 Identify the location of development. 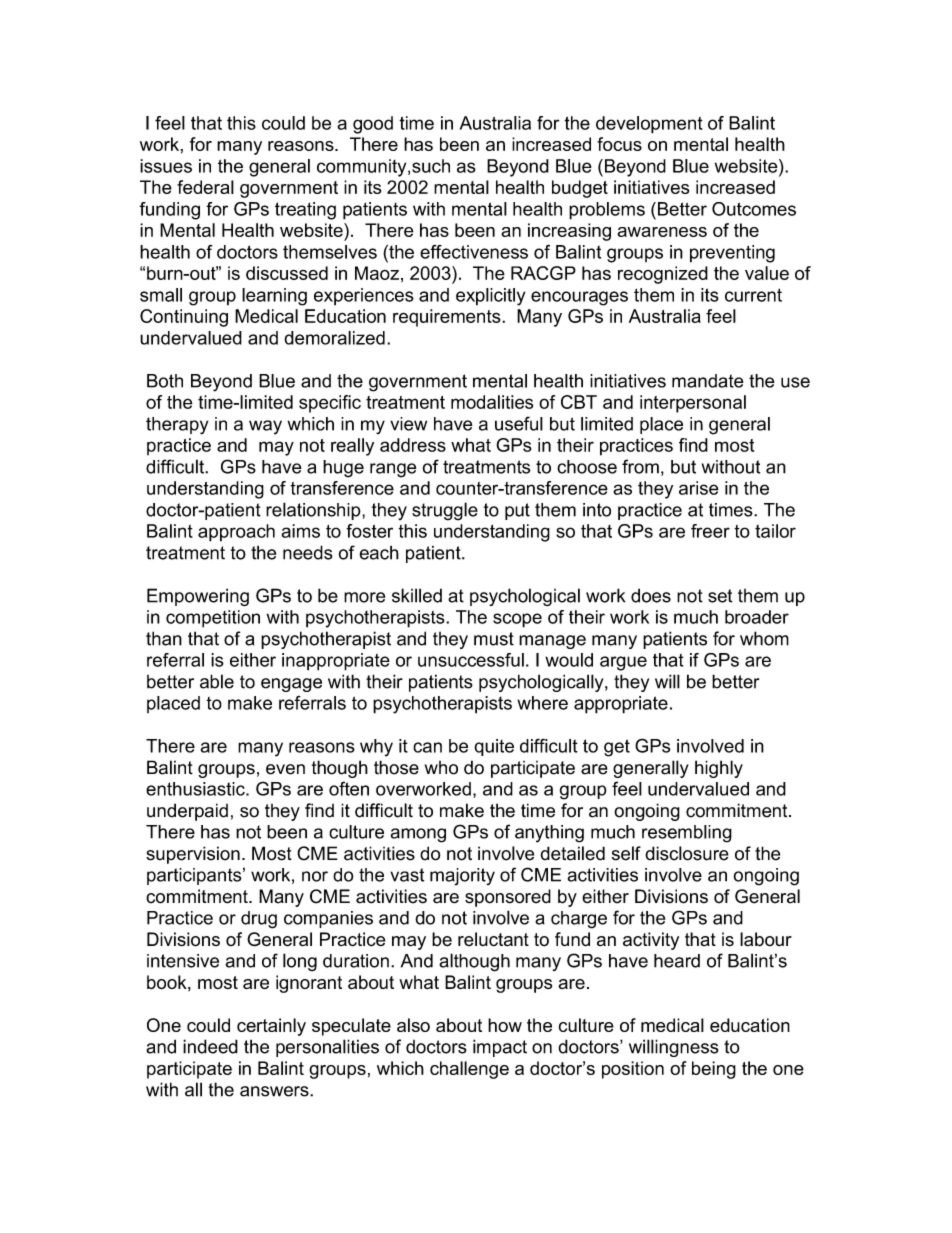
(649, 125).
